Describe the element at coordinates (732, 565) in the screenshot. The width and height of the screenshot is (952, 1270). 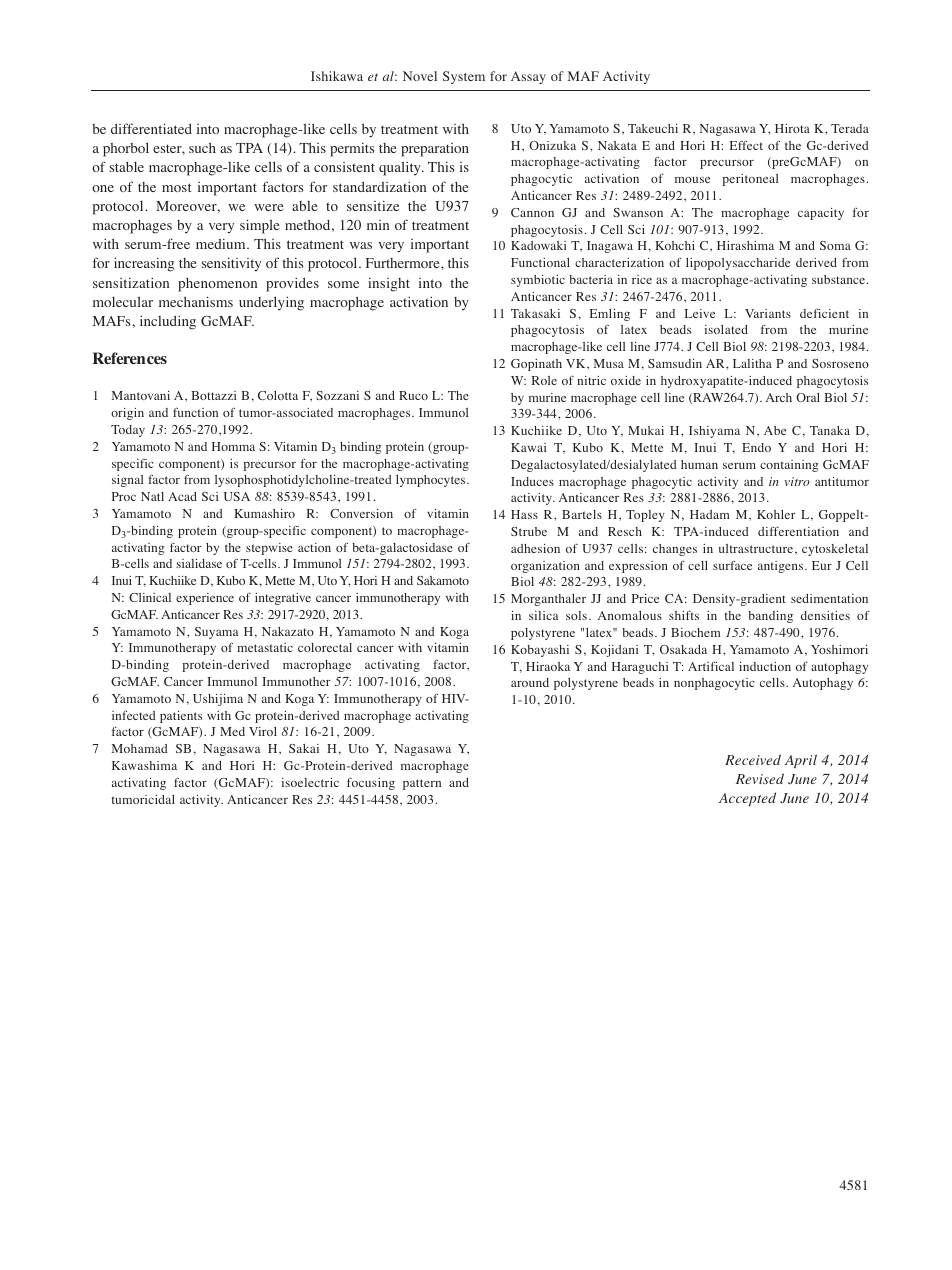
I see `surface` at that location.
